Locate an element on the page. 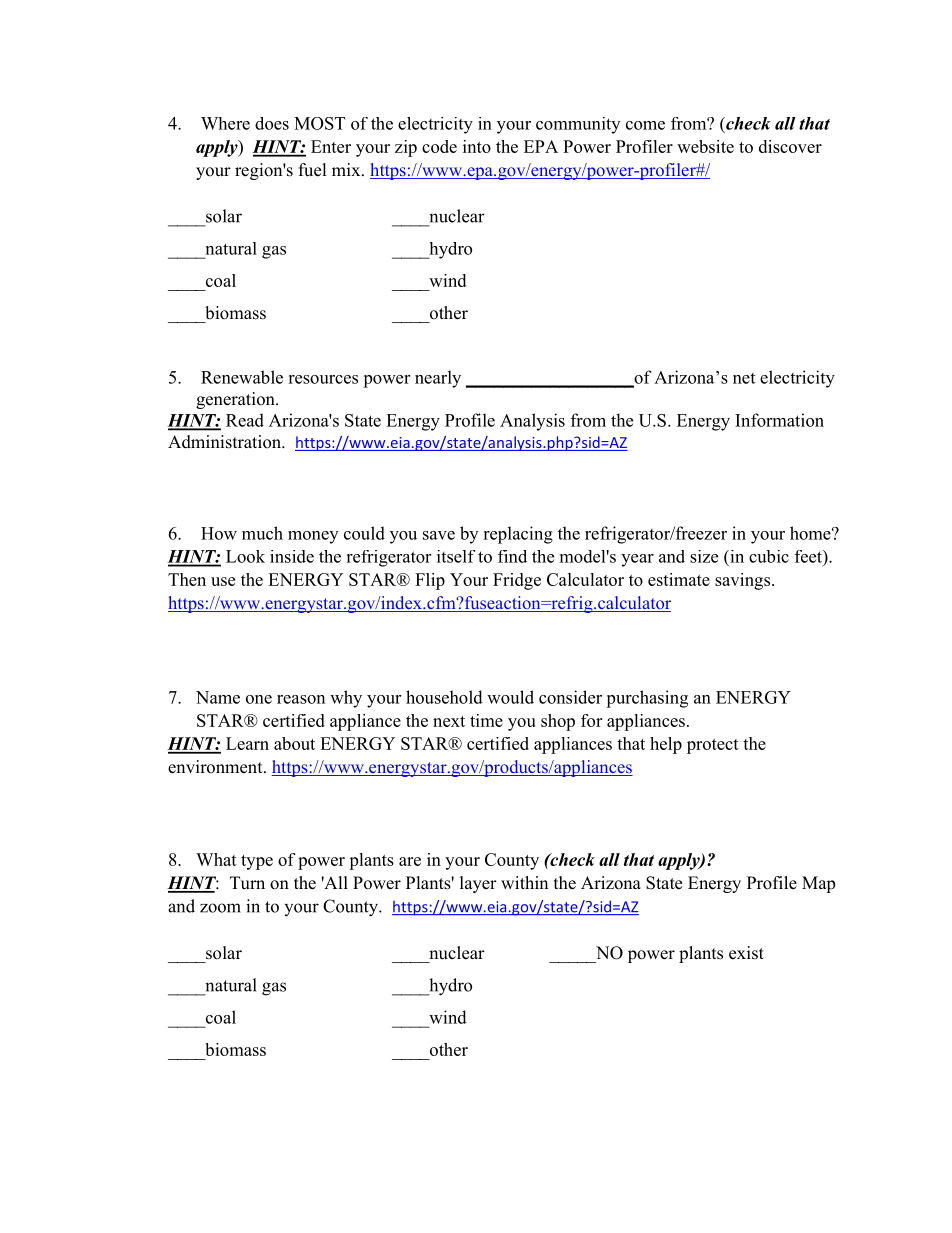  zoom is located at coordinates (220, 908).
